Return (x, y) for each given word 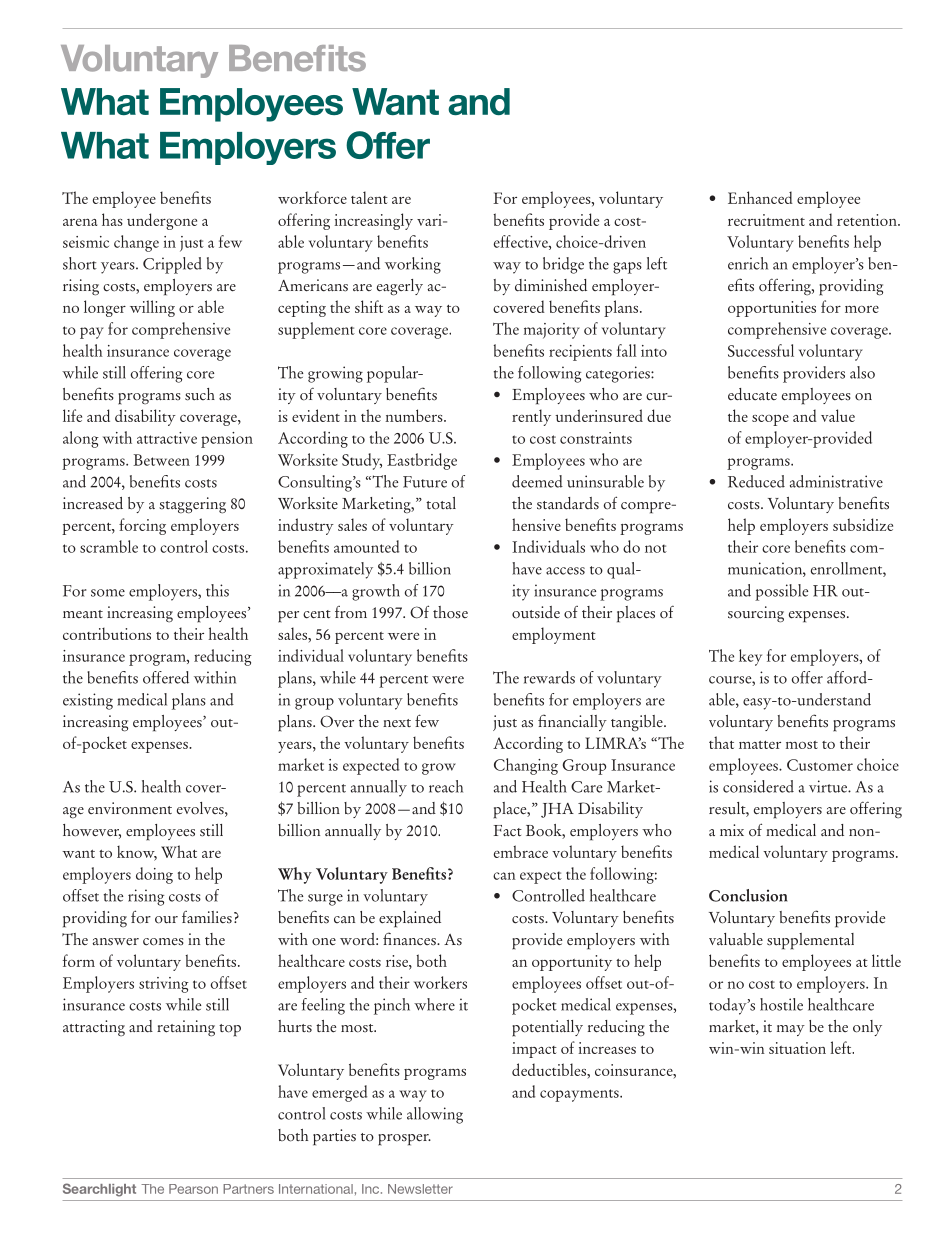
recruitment (766, 220)
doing (154, 875)
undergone (162, 221)
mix (732, 830)
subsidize (863, 524)
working (413, 265)
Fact (508, 831)
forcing (142, 526)
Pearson (193, 1189)
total (441, 503)
